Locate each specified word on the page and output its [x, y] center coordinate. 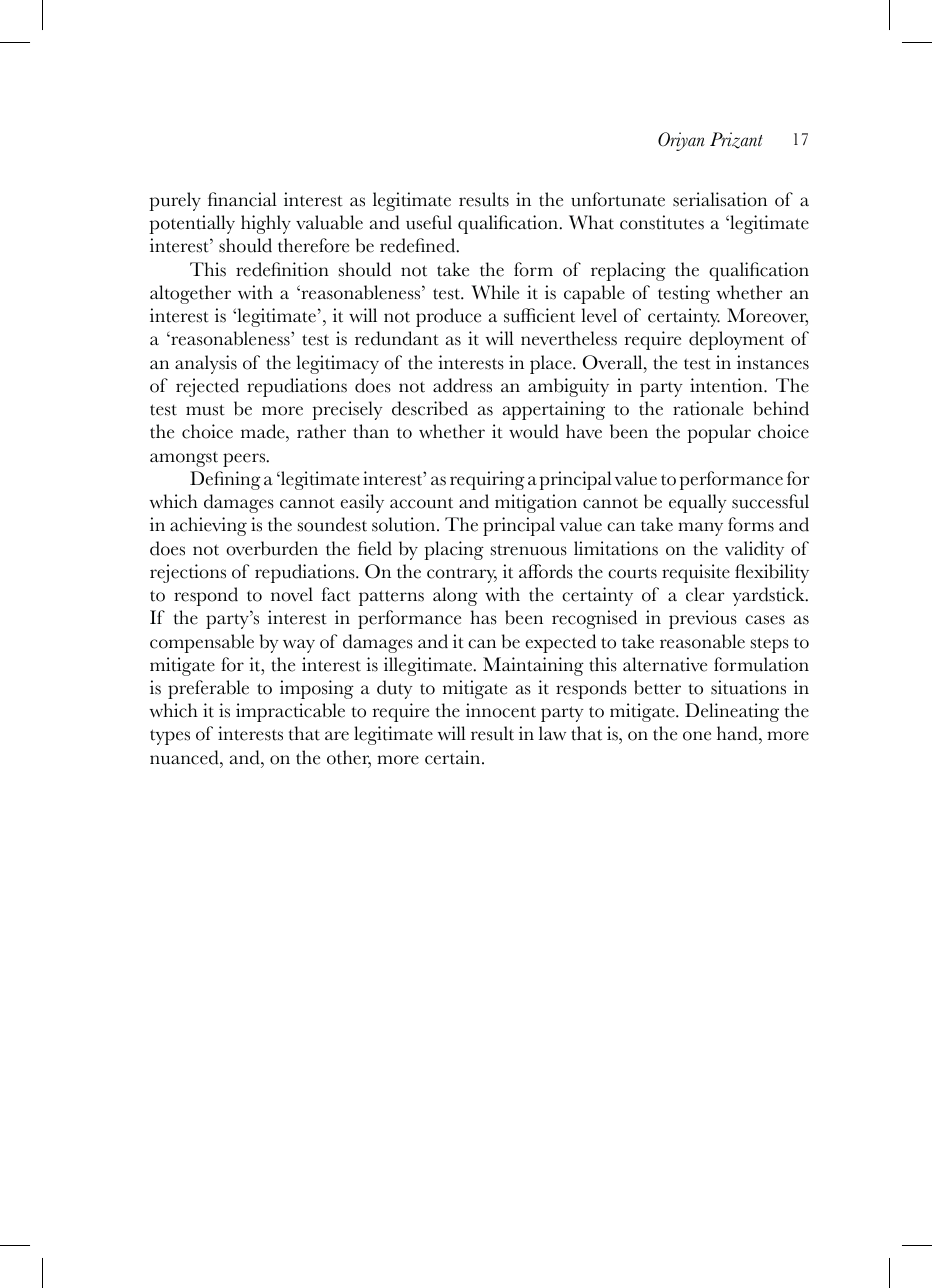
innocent [501, 710]
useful [429, 222]
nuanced [185, 757]
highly [266, 224]
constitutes [662, 222]
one [697, 736]
